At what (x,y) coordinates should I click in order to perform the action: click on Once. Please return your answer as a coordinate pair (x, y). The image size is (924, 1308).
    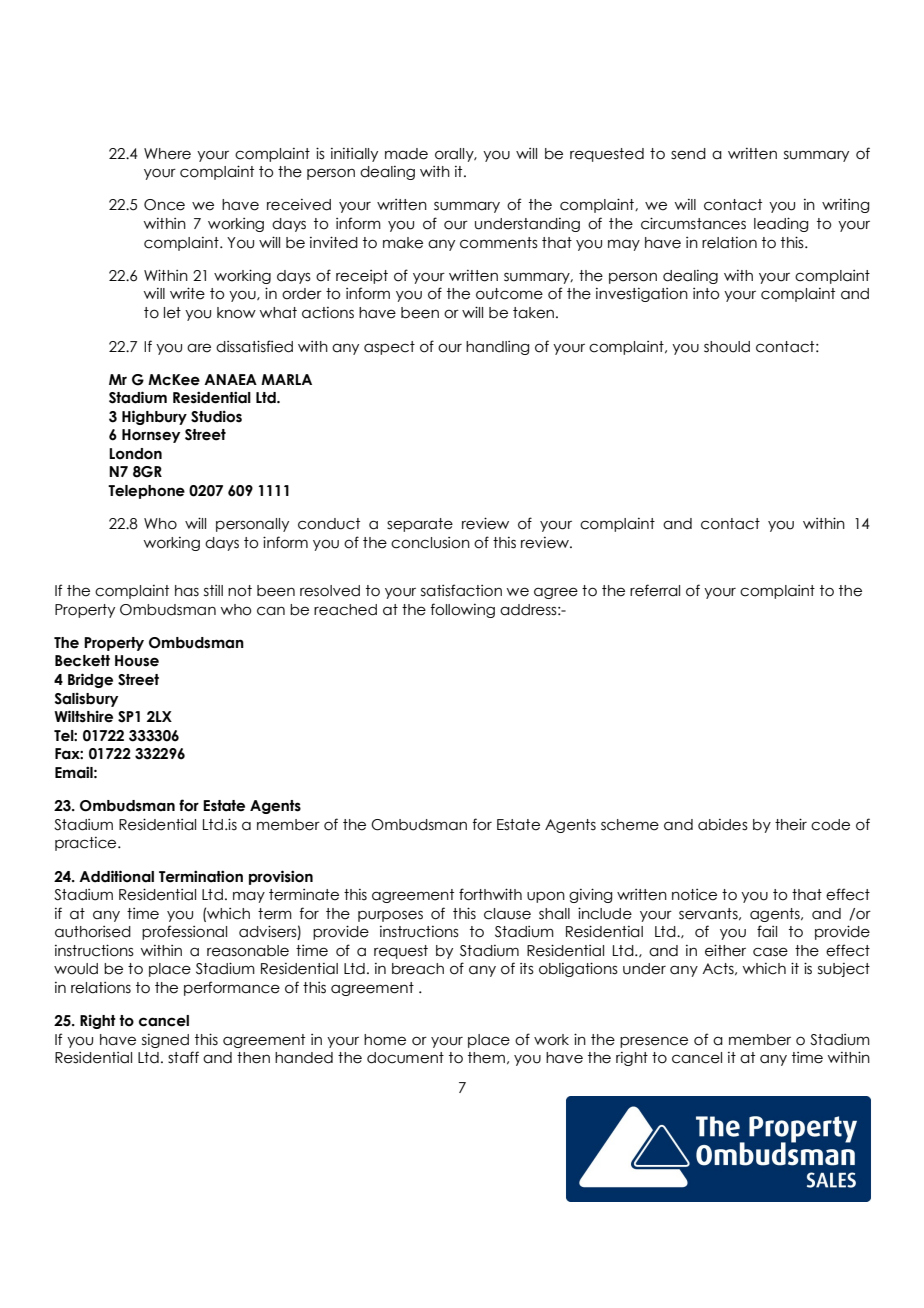
    Looking at the image, I should click on (164, 205).
